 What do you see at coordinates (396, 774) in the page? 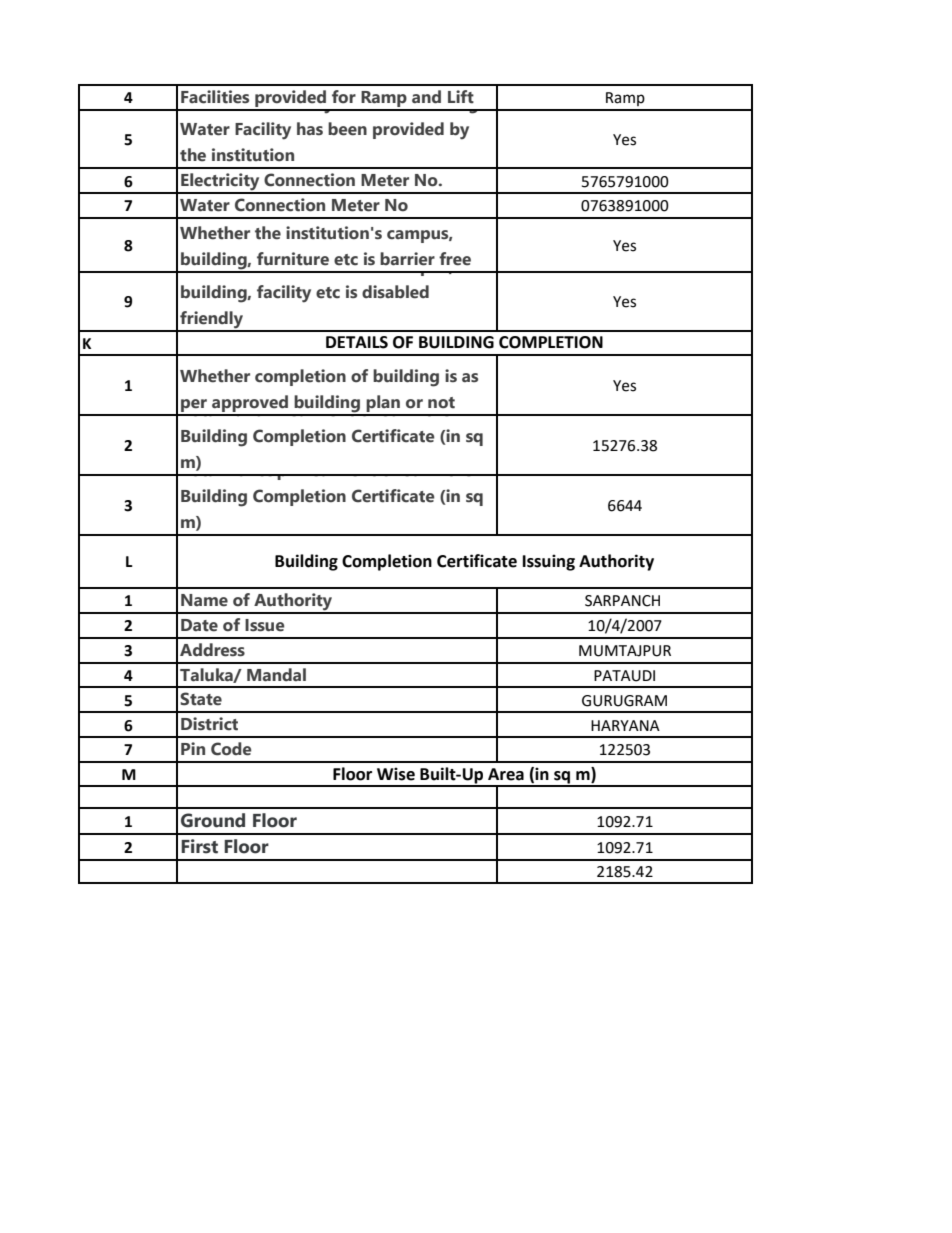
I see `Wise` at bounding box center [396, 774].
